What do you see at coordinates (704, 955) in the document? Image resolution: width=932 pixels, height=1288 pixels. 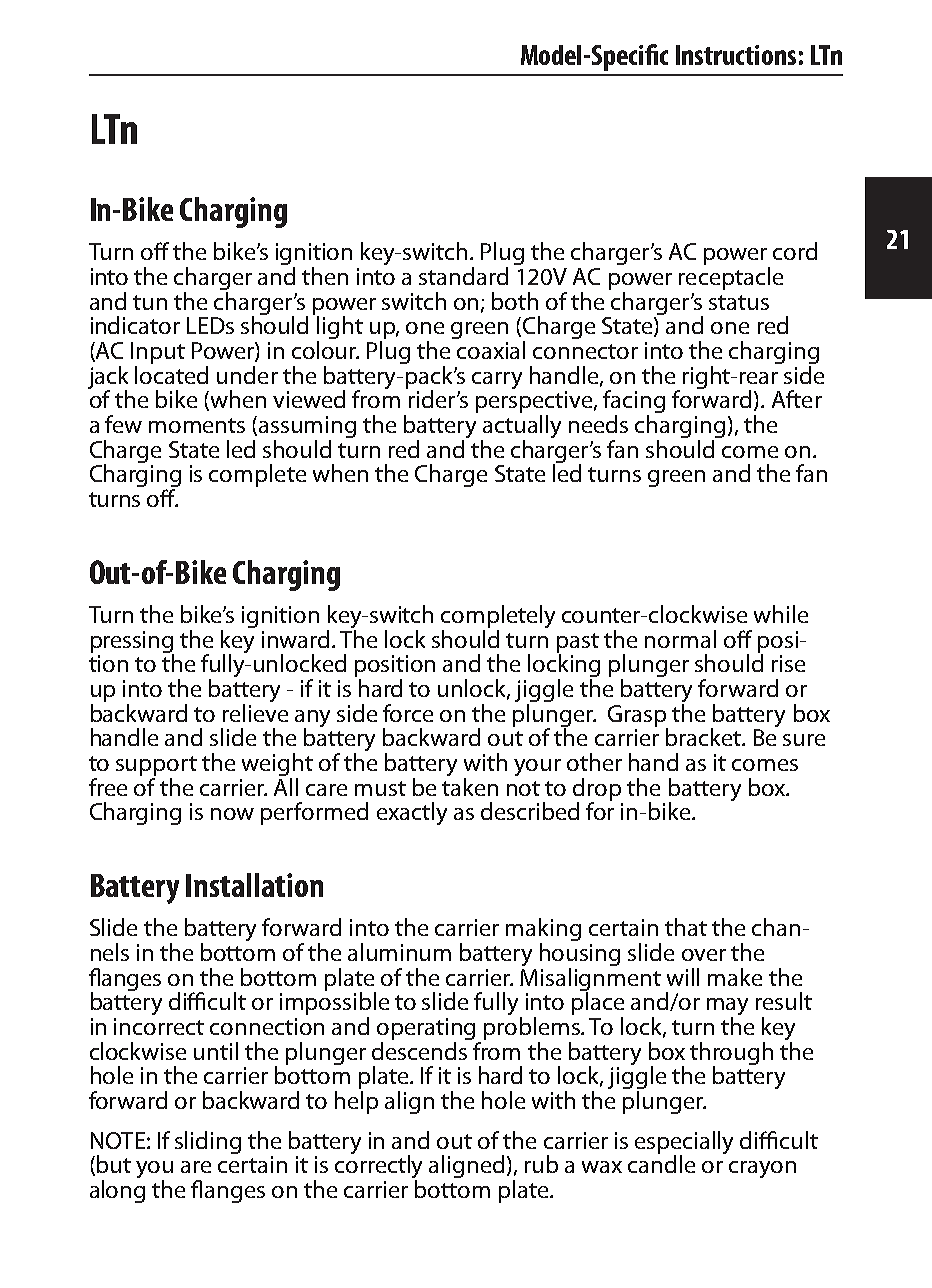 I see `over` at bounding box center [704, 955].
